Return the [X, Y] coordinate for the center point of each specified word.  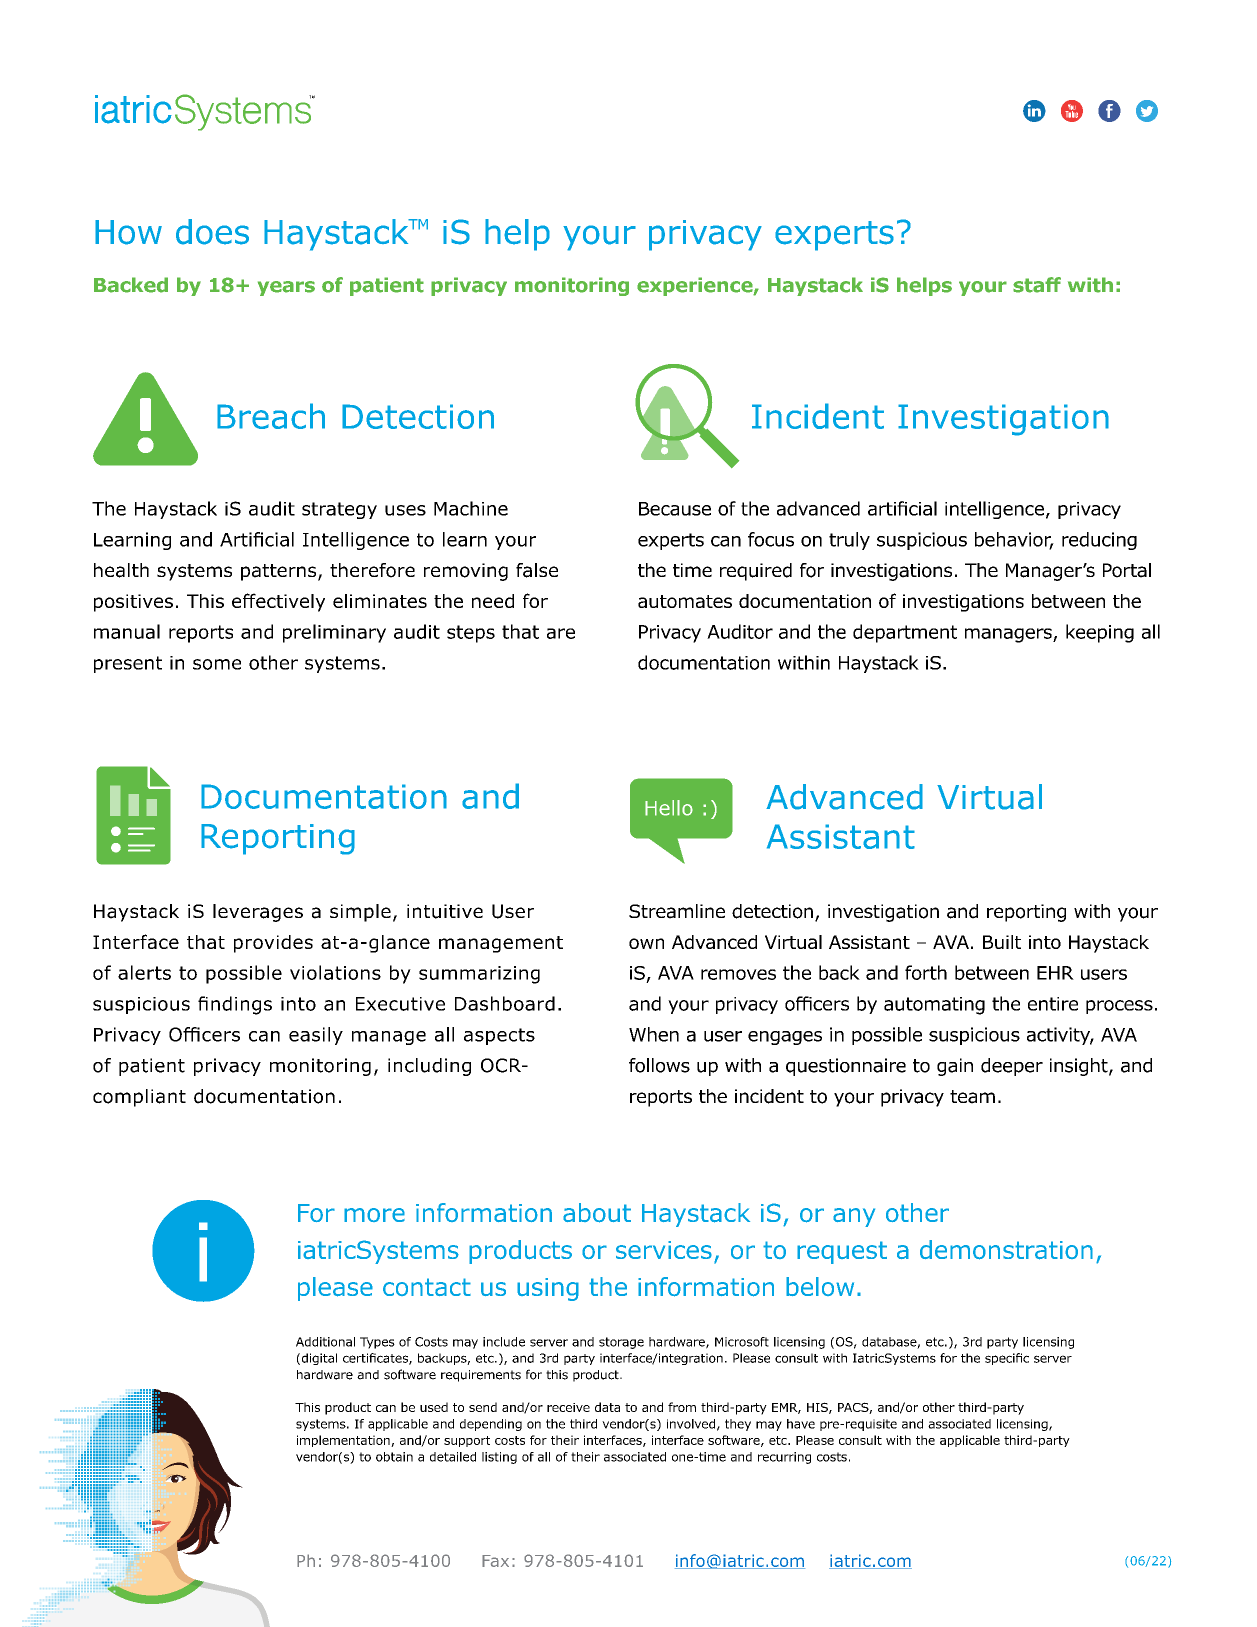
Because [675, 509]
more [374, 1215]
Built [1002, 942]
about [597, 1213]
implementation [344, 1441]
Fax [495, 1561]
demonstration [1006, 1250]
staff [1037, 285]
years [286, 288]
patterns [280, 572]
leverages [258, 913]
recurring [784, 1458]
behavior [1014, 540]
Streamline [677, 911]
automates [685, 601]
